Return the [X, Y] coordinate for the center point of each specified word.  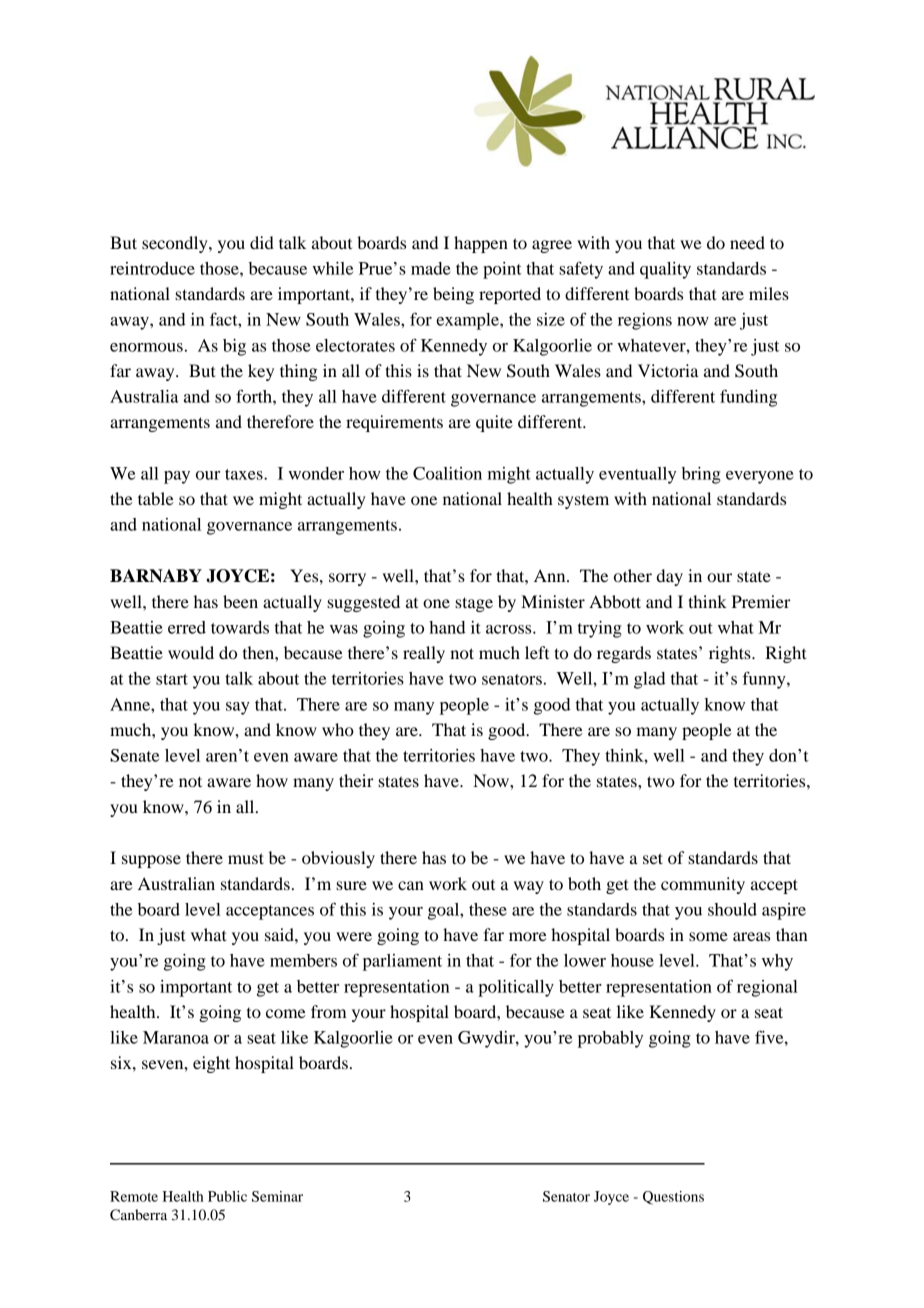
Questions [673, 1198]
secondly [176, 244]
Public [227, 1196]
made [431, 268]
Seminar [277, 1196]
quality [665, 270]
